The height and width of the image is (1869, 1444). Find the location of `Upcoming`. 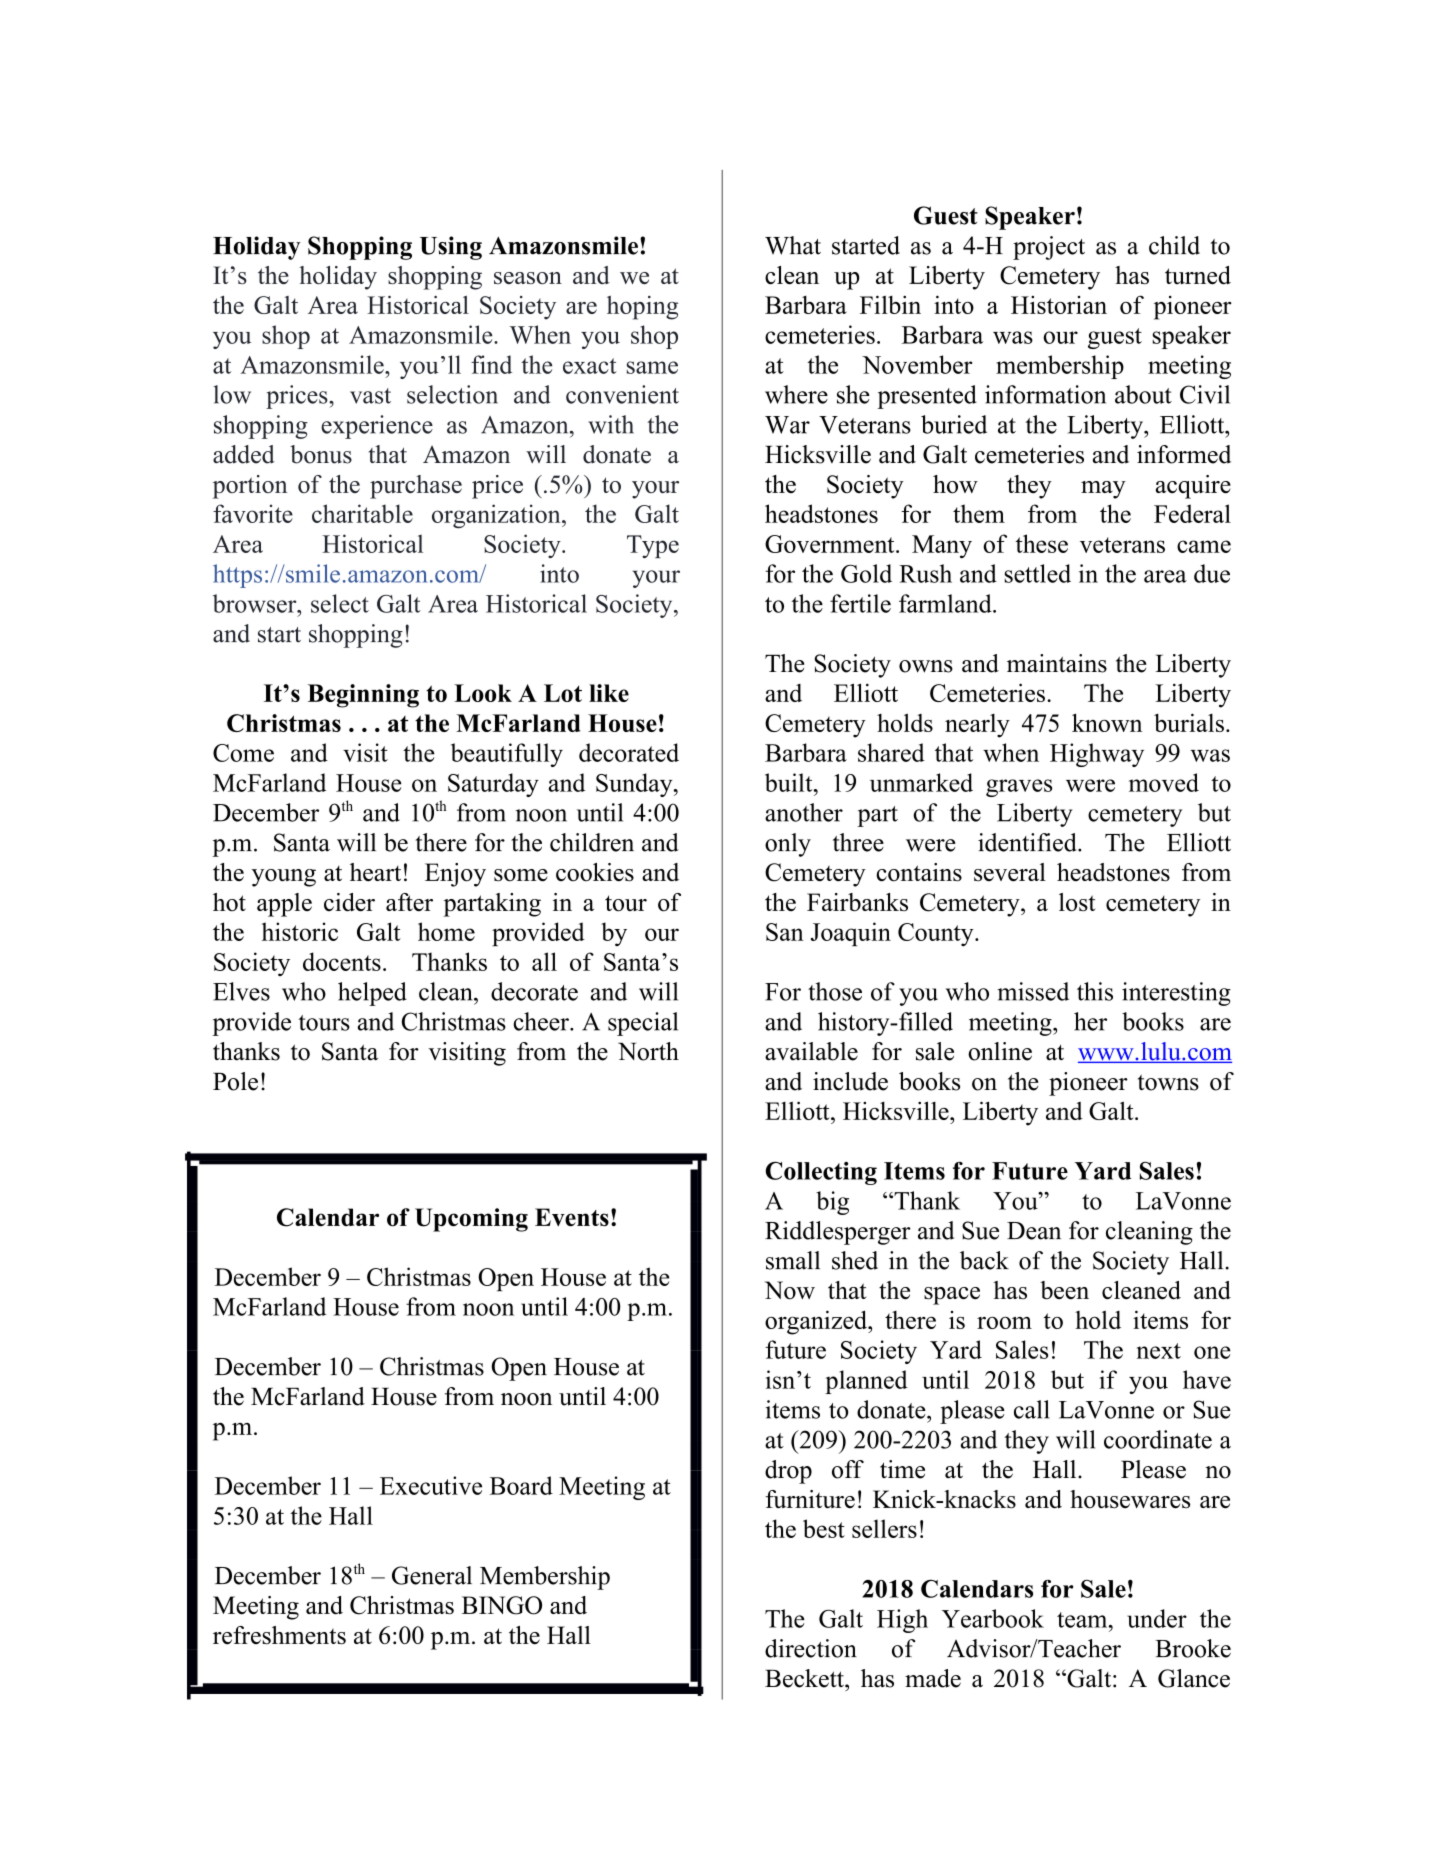

Upcoming is located at coordinates (471, 1220).
